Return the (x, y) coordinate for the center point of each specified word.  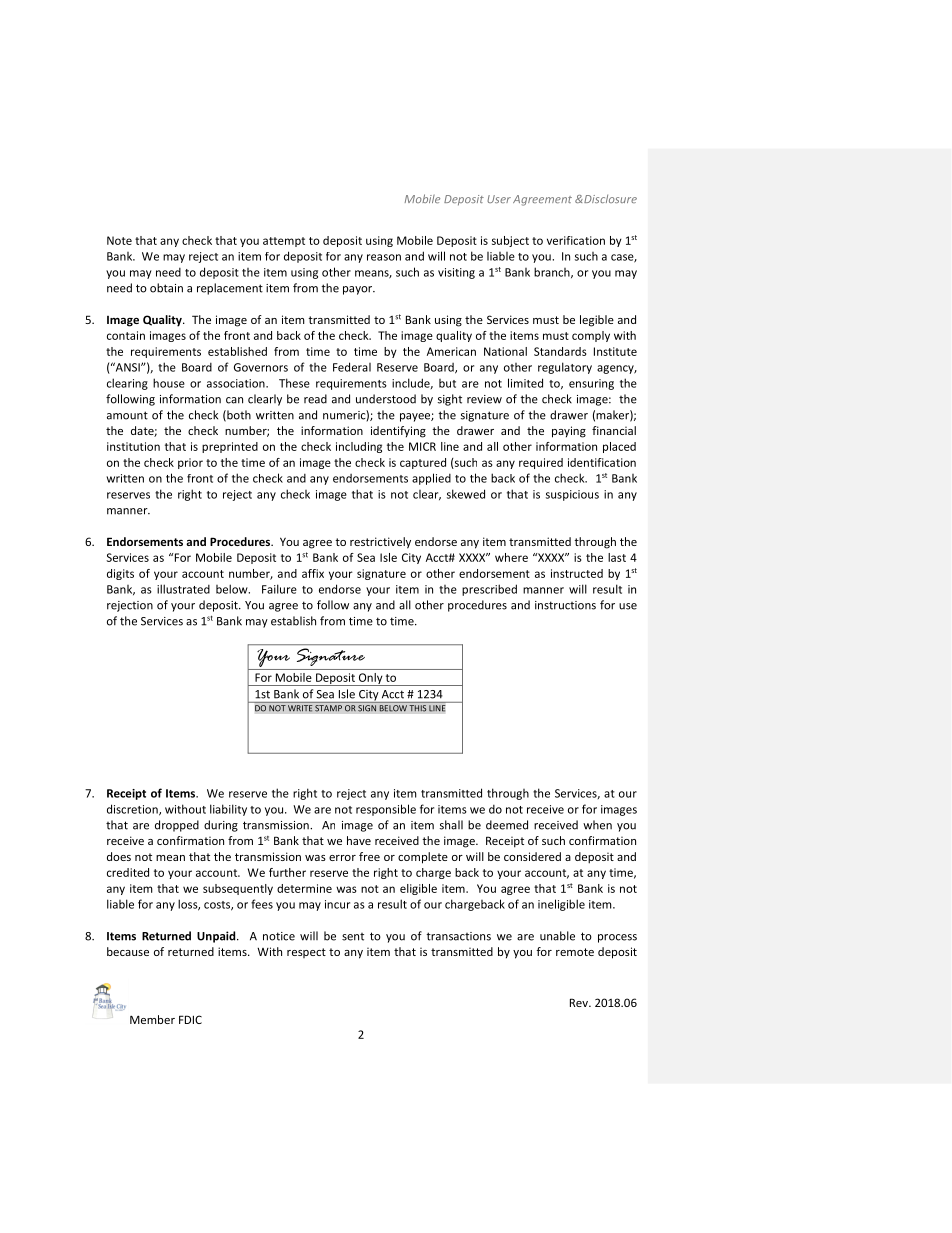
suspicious (572, 495)
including (359, 447)
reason (384, 257)
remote (575, 952)
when (597, 825)
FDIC (190, 1019)
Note (119, 240)
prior (190, 463)
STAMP (328, 708)
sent (353, 937)
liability (228, 810)
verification (576, 240)
